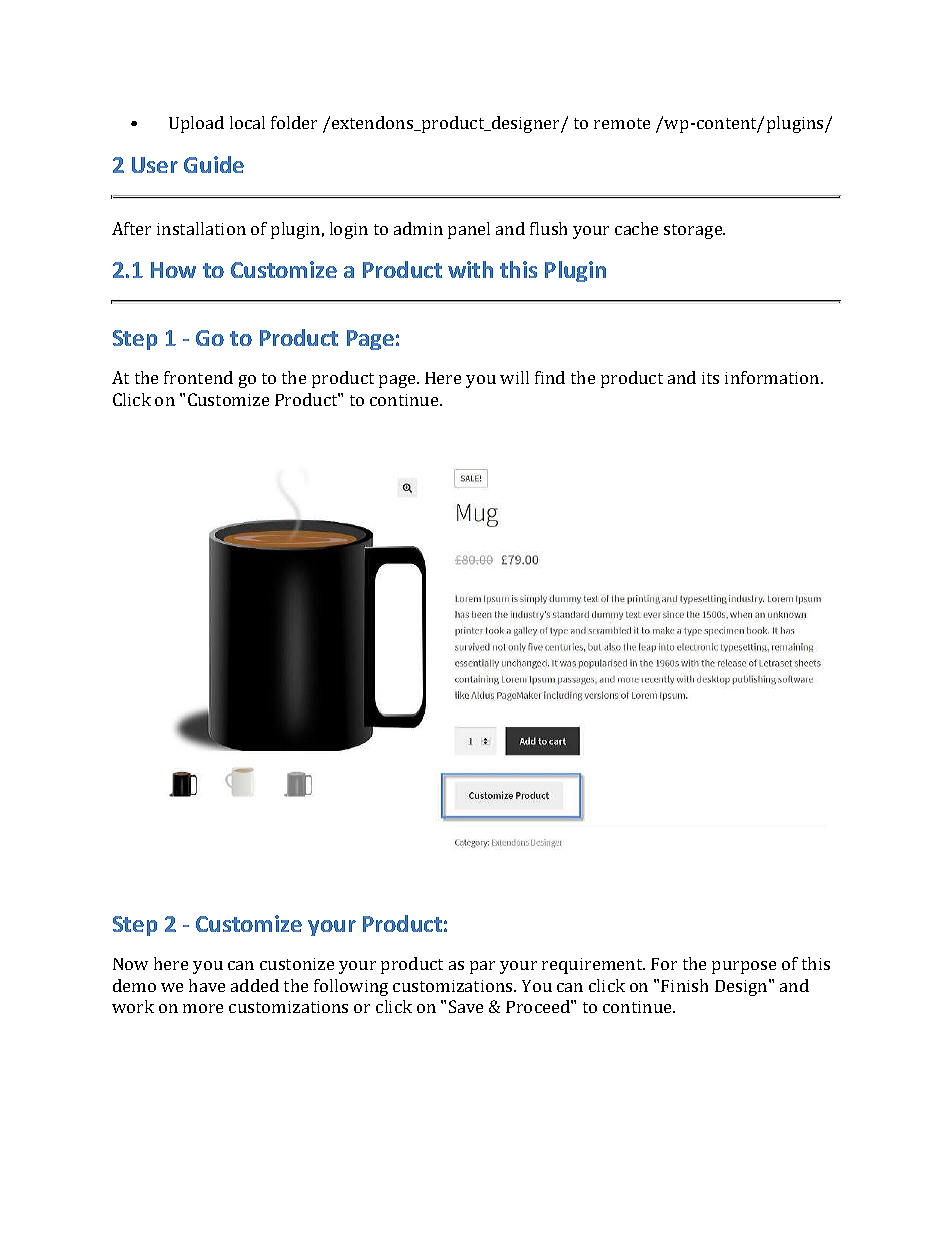 Image resolution: width=952 pixels, height=1233 pixels. What do you see at coordinates (214, 164) in the screenshot?
I see `Guide` at bounding box center [214, 164].
